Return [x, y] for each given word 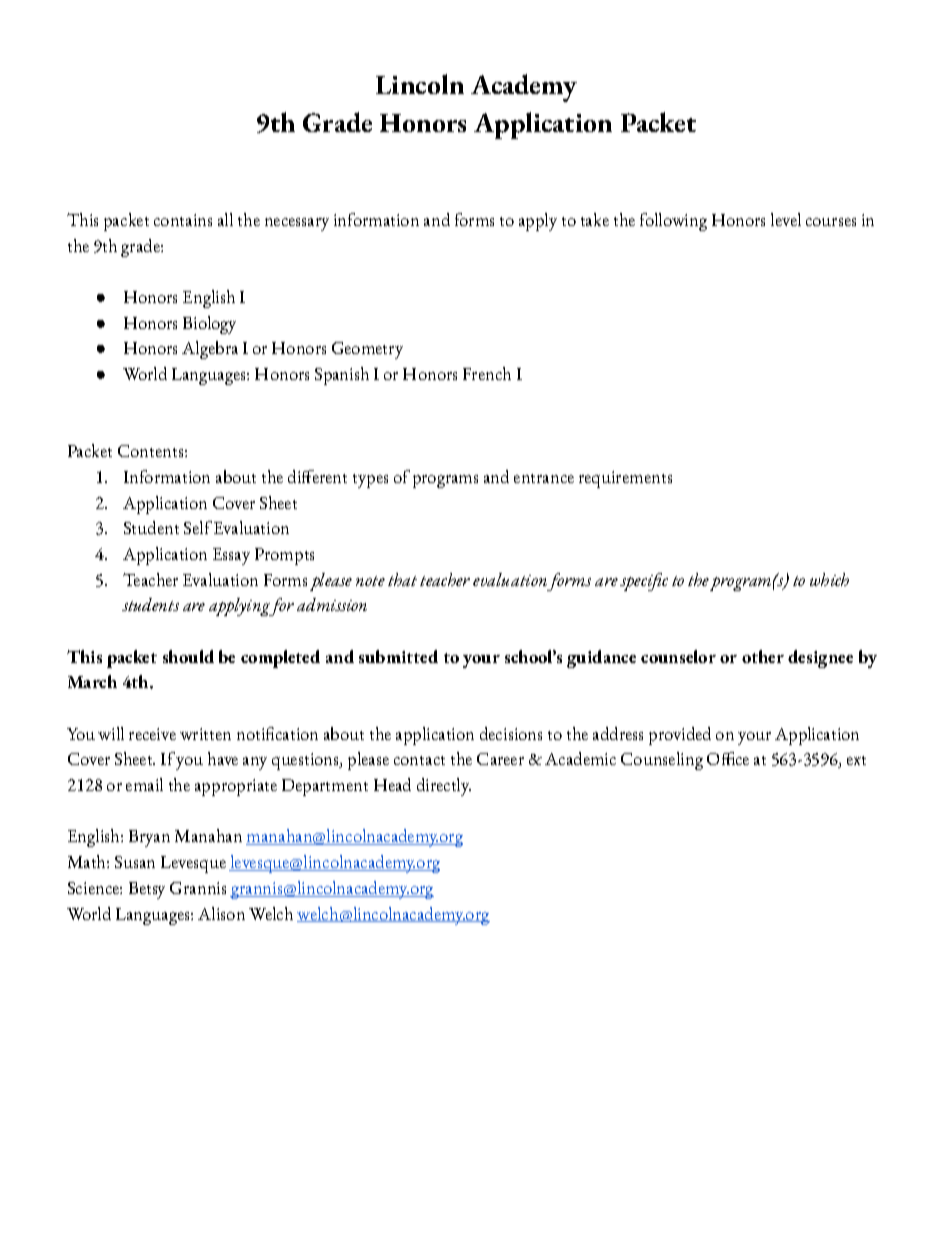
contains [183, 220]
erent [328, 478]
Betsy [147, 890]
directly [444, 787]
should [188, 656]
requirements [625, 479]
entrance [544, 478]
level [786, 219]
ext [856, 760]
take [595, 219]
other [763, 656]
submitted [398, 656]
